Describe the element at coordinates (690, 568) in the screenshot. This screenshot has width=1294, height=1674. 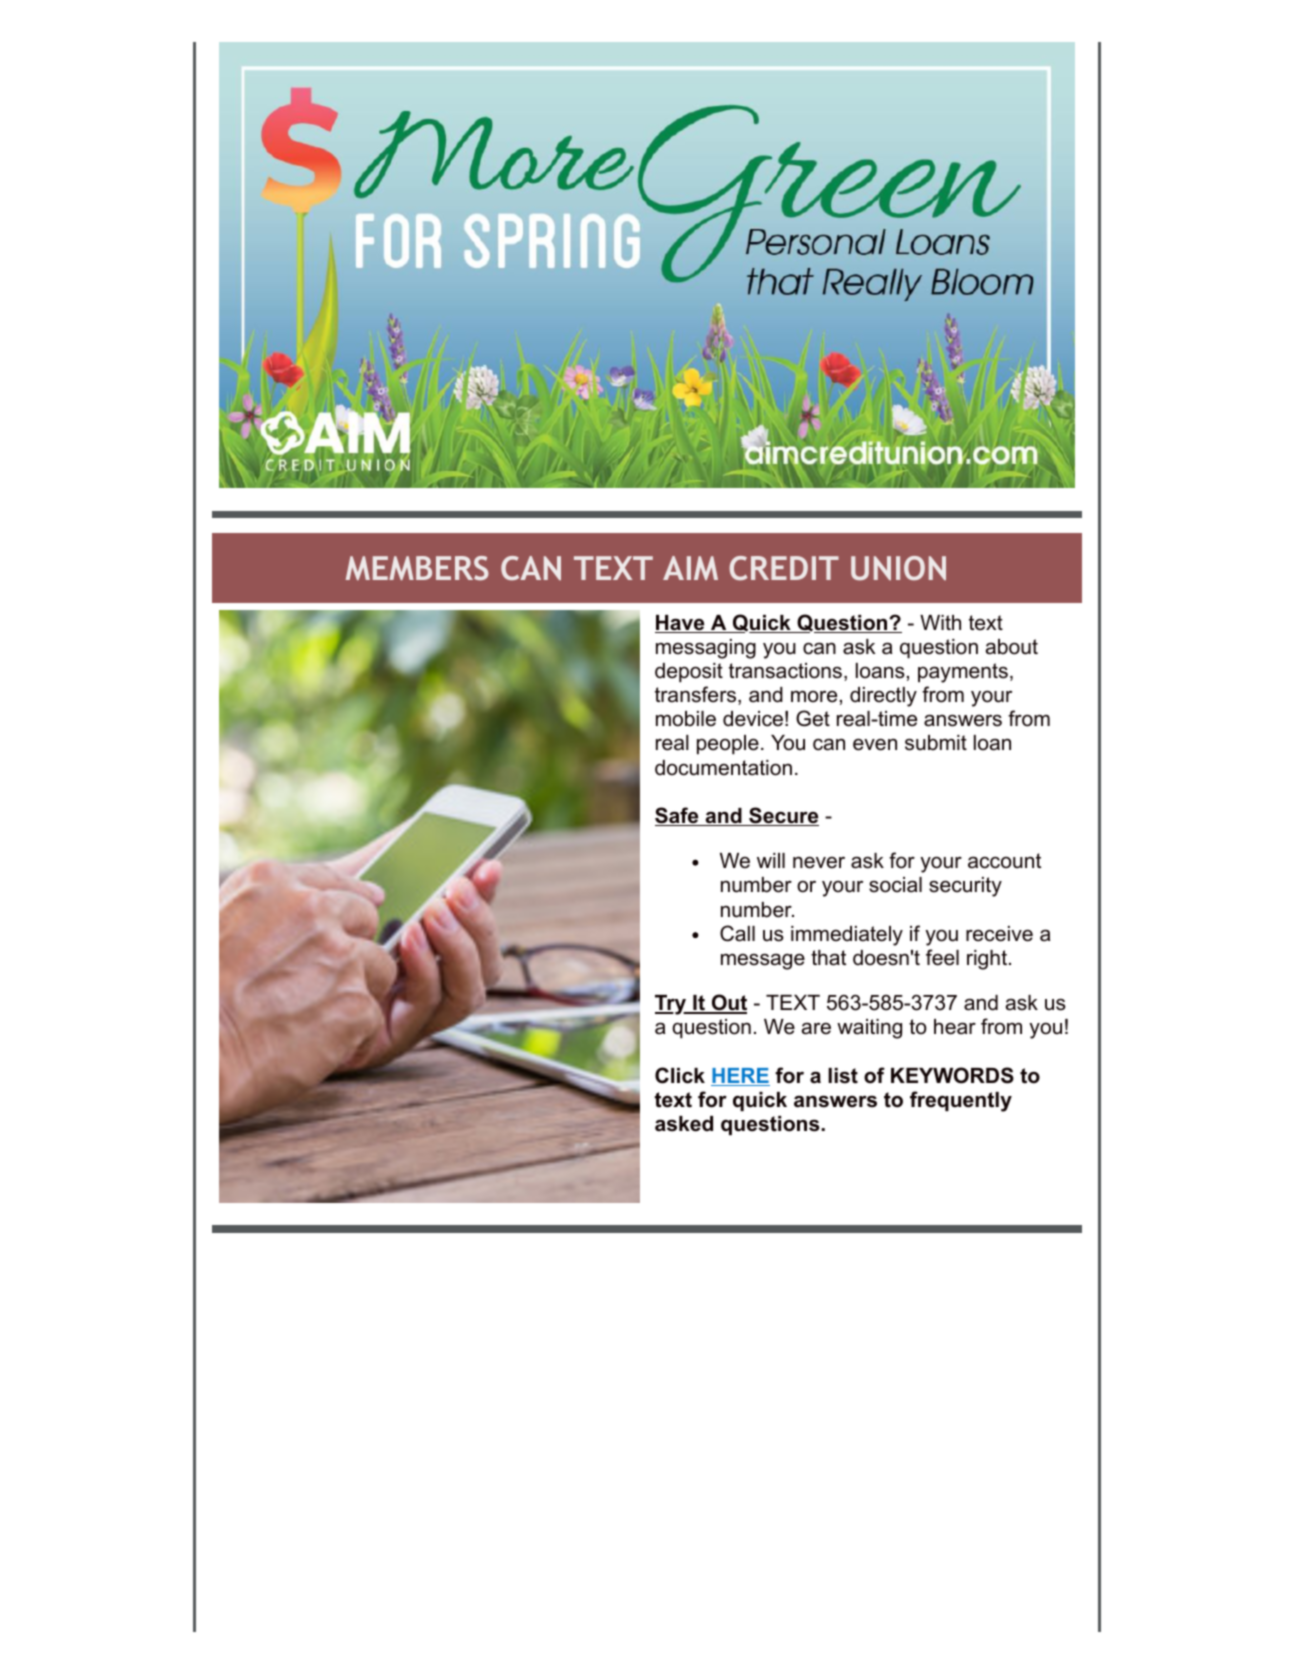
I see `AIM` at that location.
